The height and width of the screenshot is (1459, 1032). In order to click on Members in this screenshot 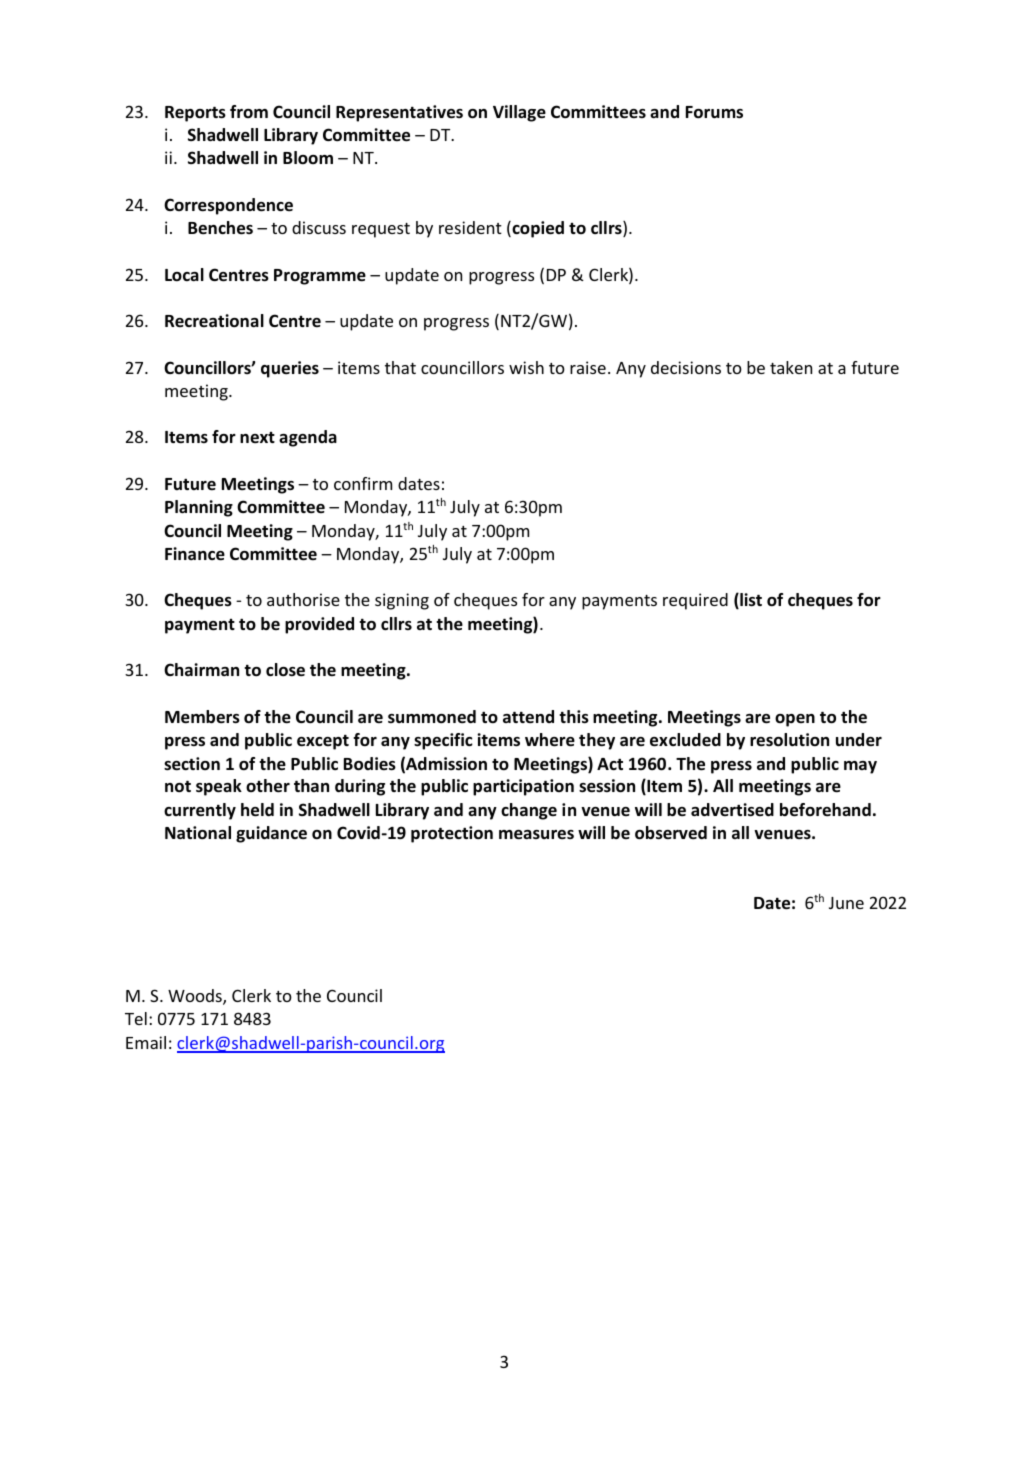, I will do `click(202, 717)`.
